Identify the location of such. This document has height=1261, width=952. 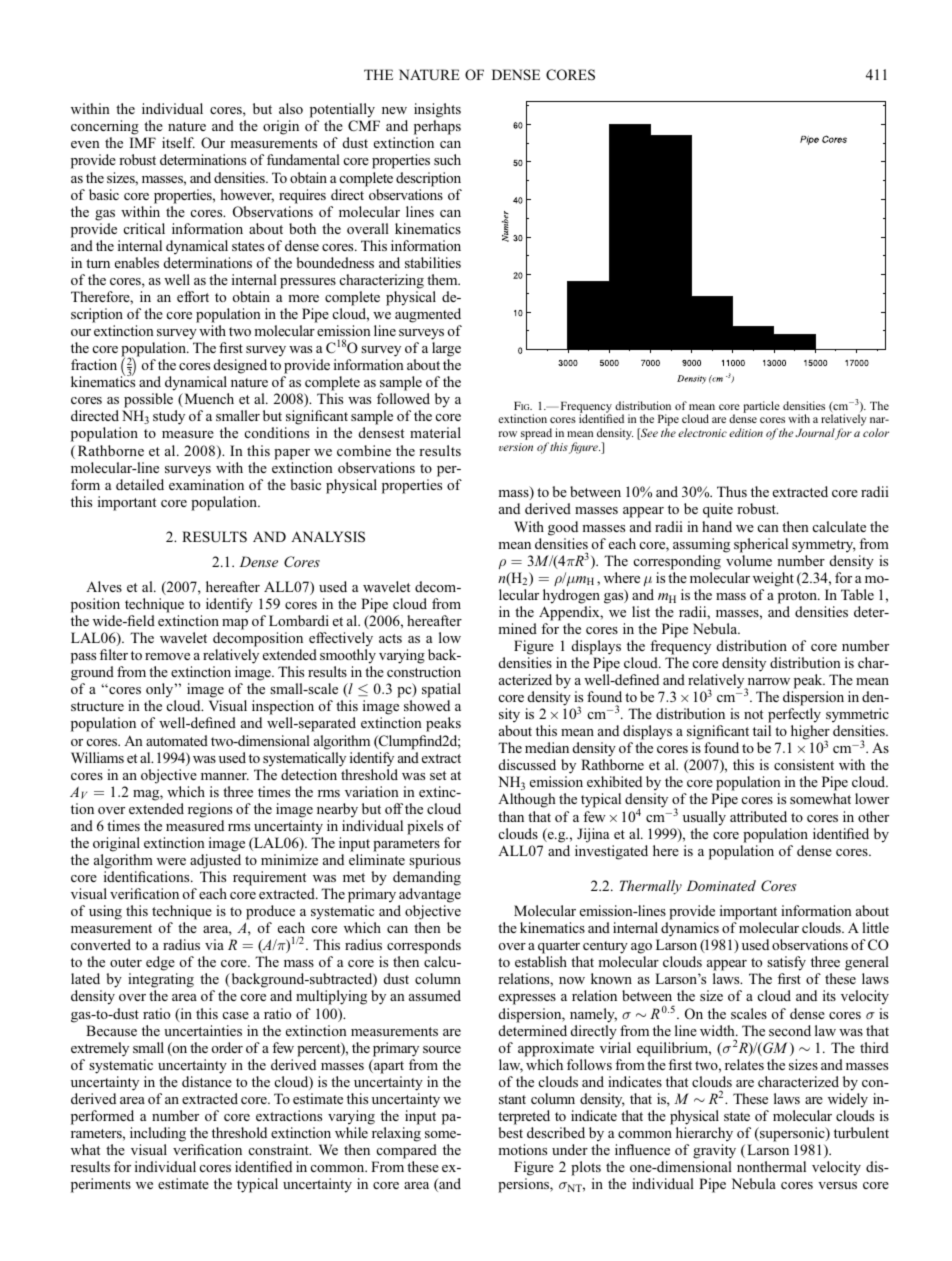
(447, 159).
